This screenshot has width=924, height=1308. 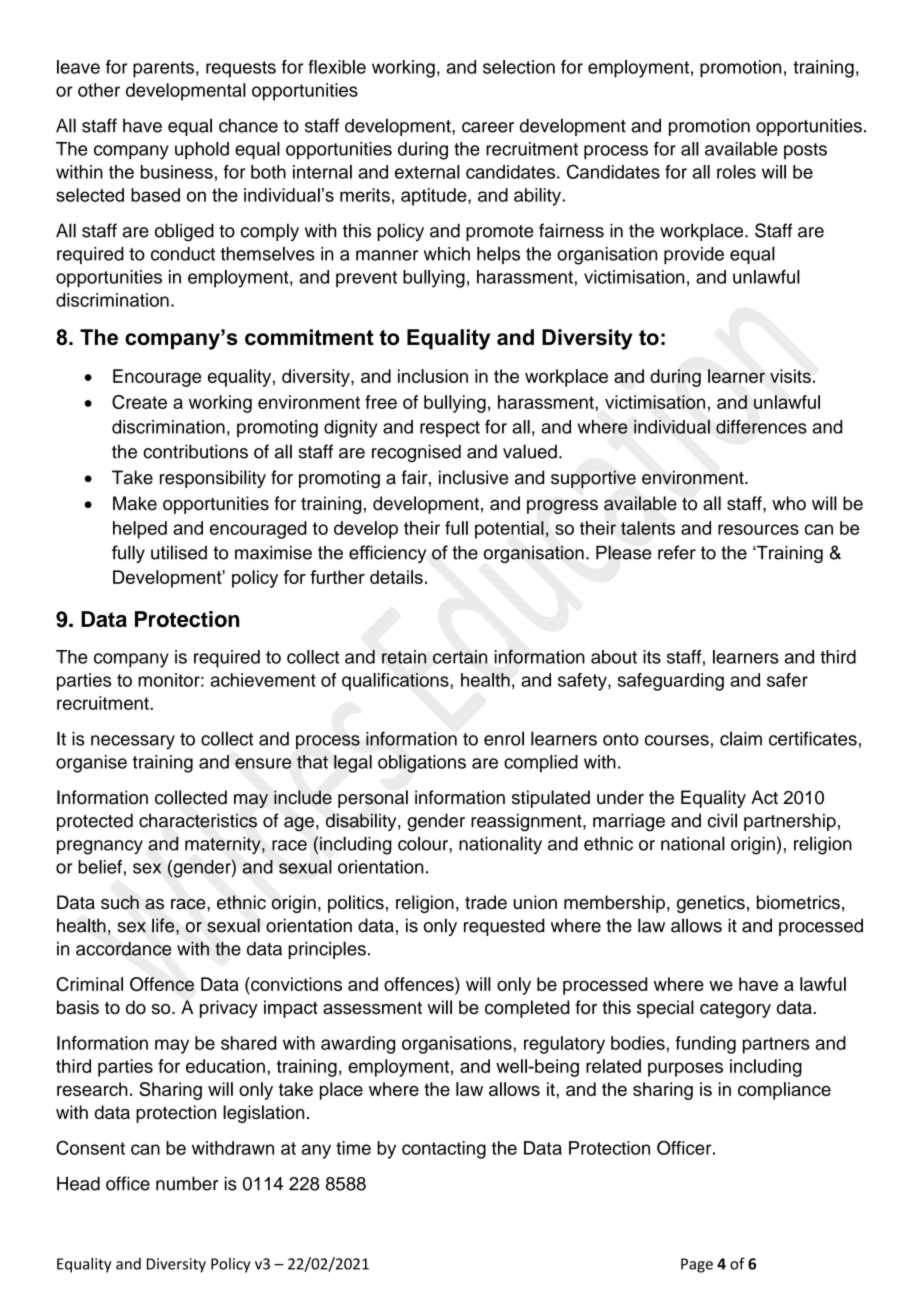 What do you see at coordinates (488, 127) in the screenshot?
I see `career` at bounding box center [488, 127].
